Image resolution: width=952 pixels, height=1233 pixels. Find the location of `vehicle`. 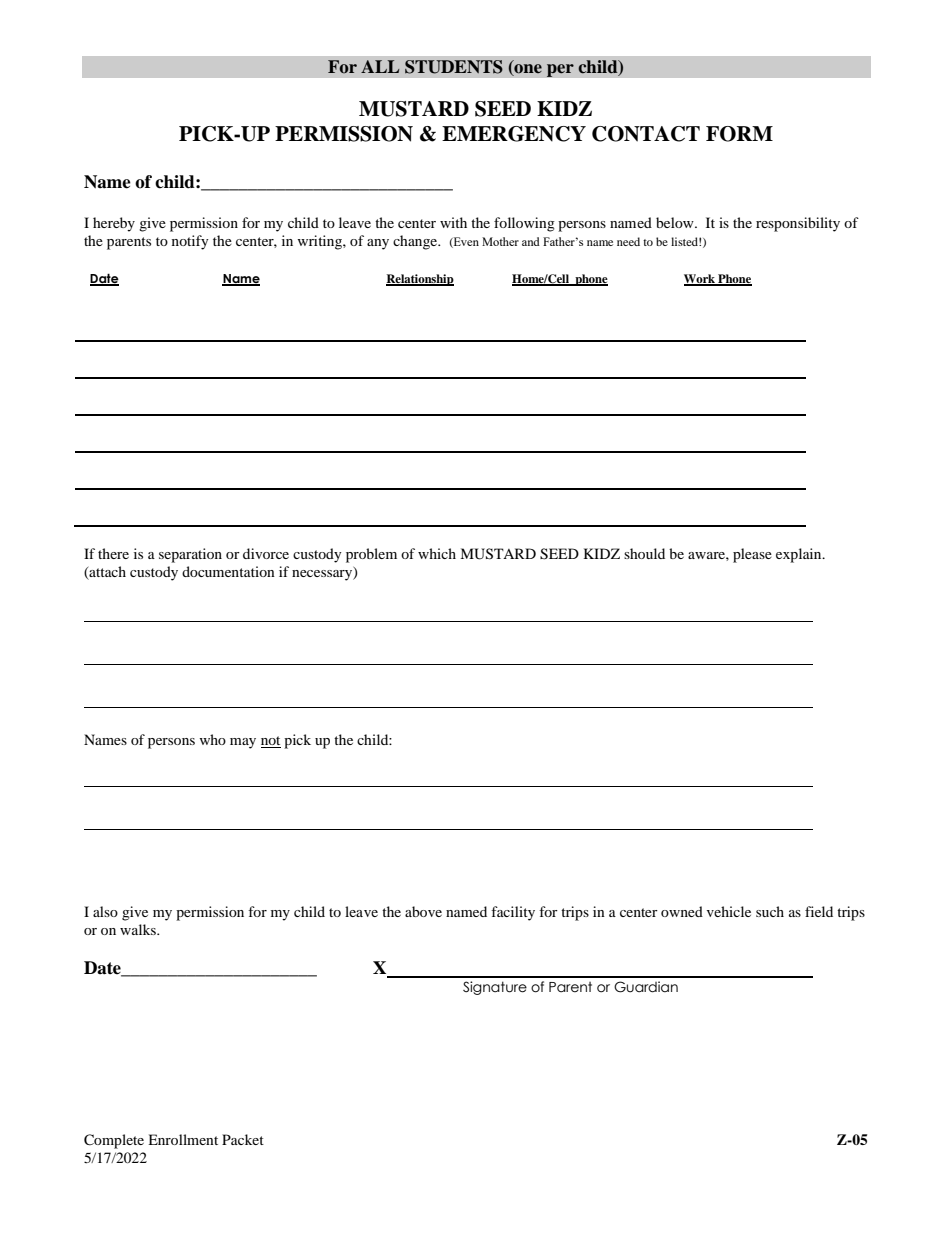

vehicle is located at coordinates (729, 911).
